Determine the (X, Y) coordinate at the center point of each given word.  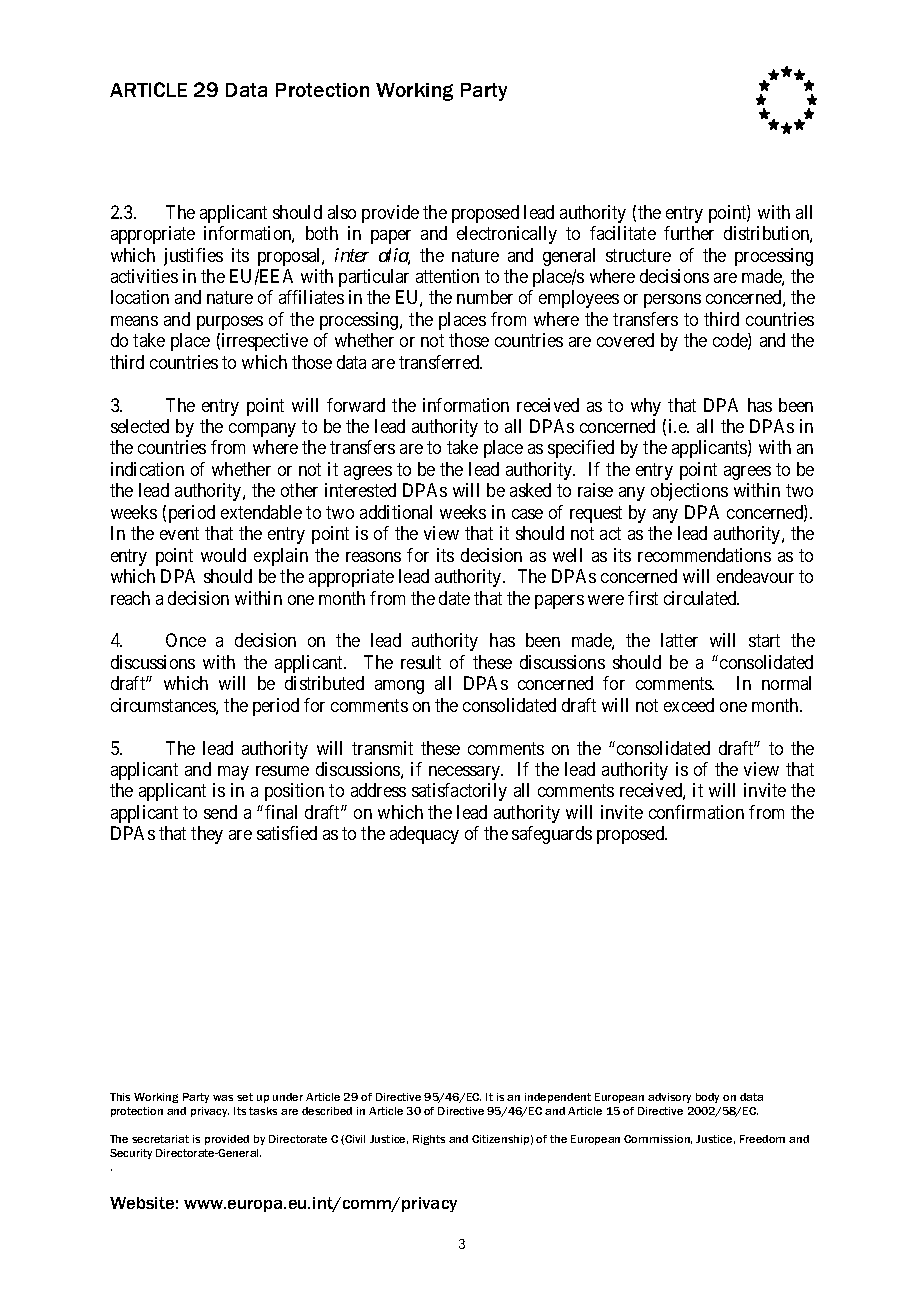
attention (447, 276)
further (689, 233)
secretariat (160, 1139)
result (421, 662)
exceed (689, 705)
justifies (193, 257)
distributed (324, 683)
